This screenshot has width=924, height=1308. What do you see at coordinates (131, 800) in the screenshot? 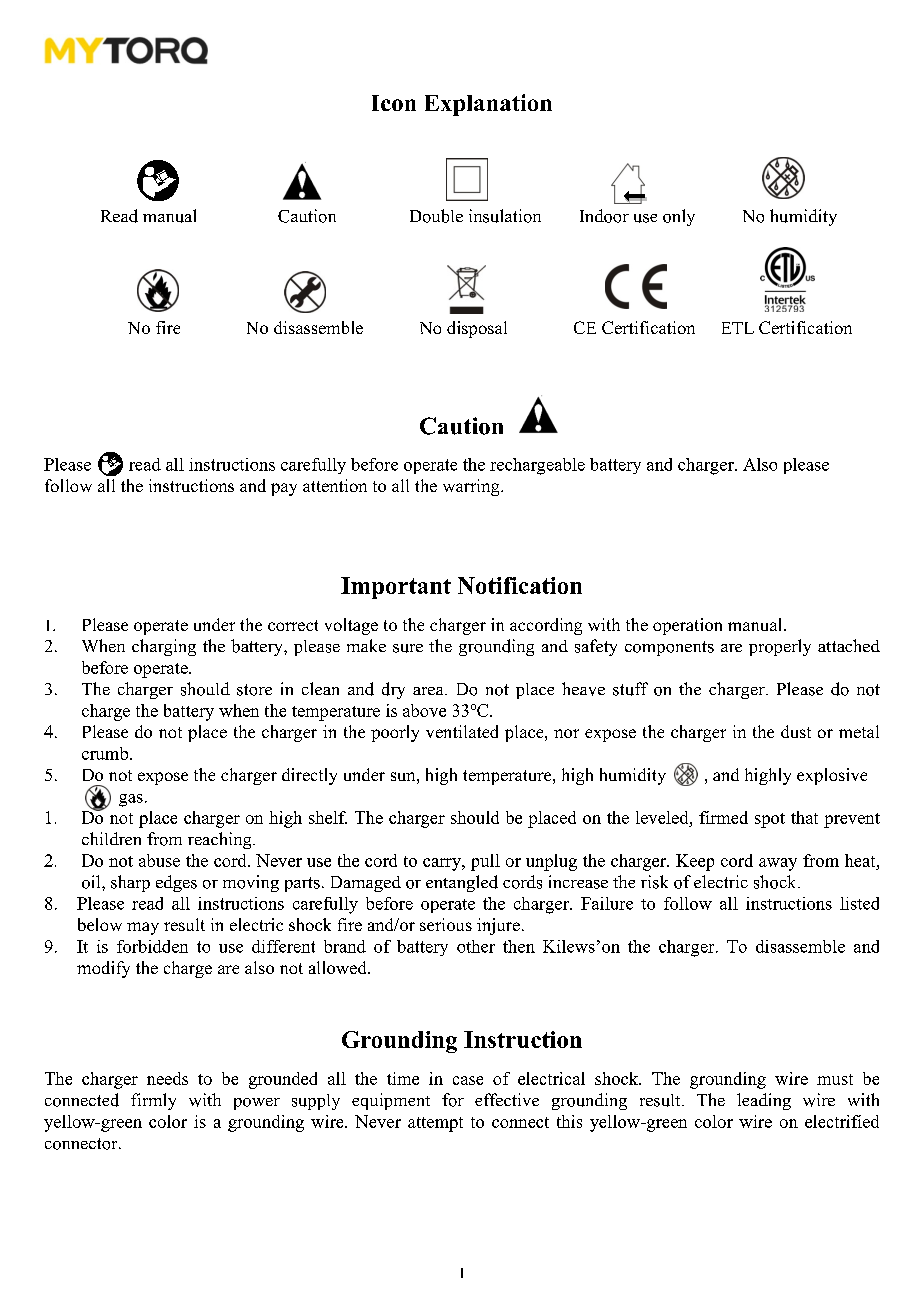
I see `gas` at bounding box center [131, 800].
